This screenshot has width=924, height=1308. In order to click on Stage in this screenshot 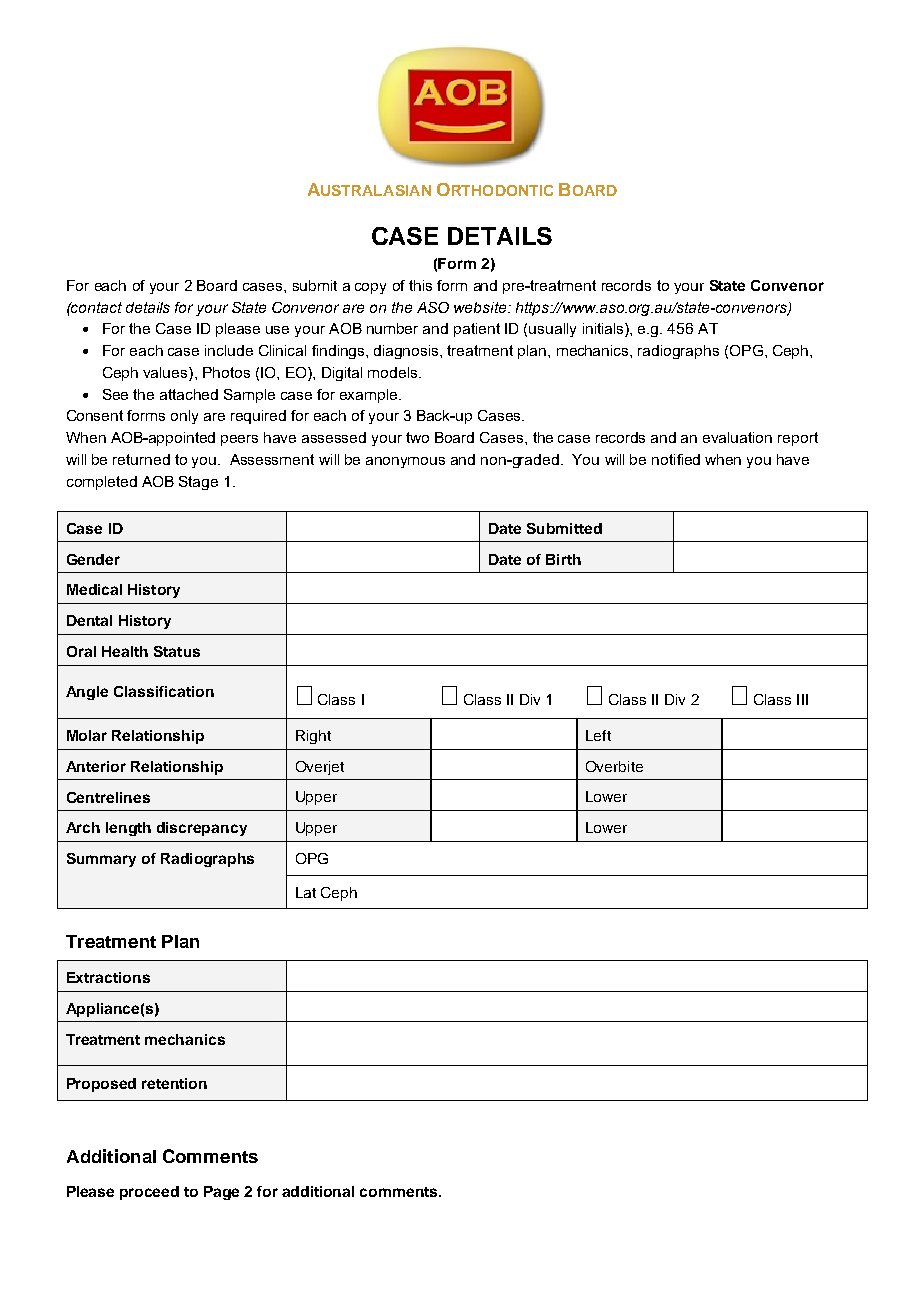, I will do `click(198, 483)`.
